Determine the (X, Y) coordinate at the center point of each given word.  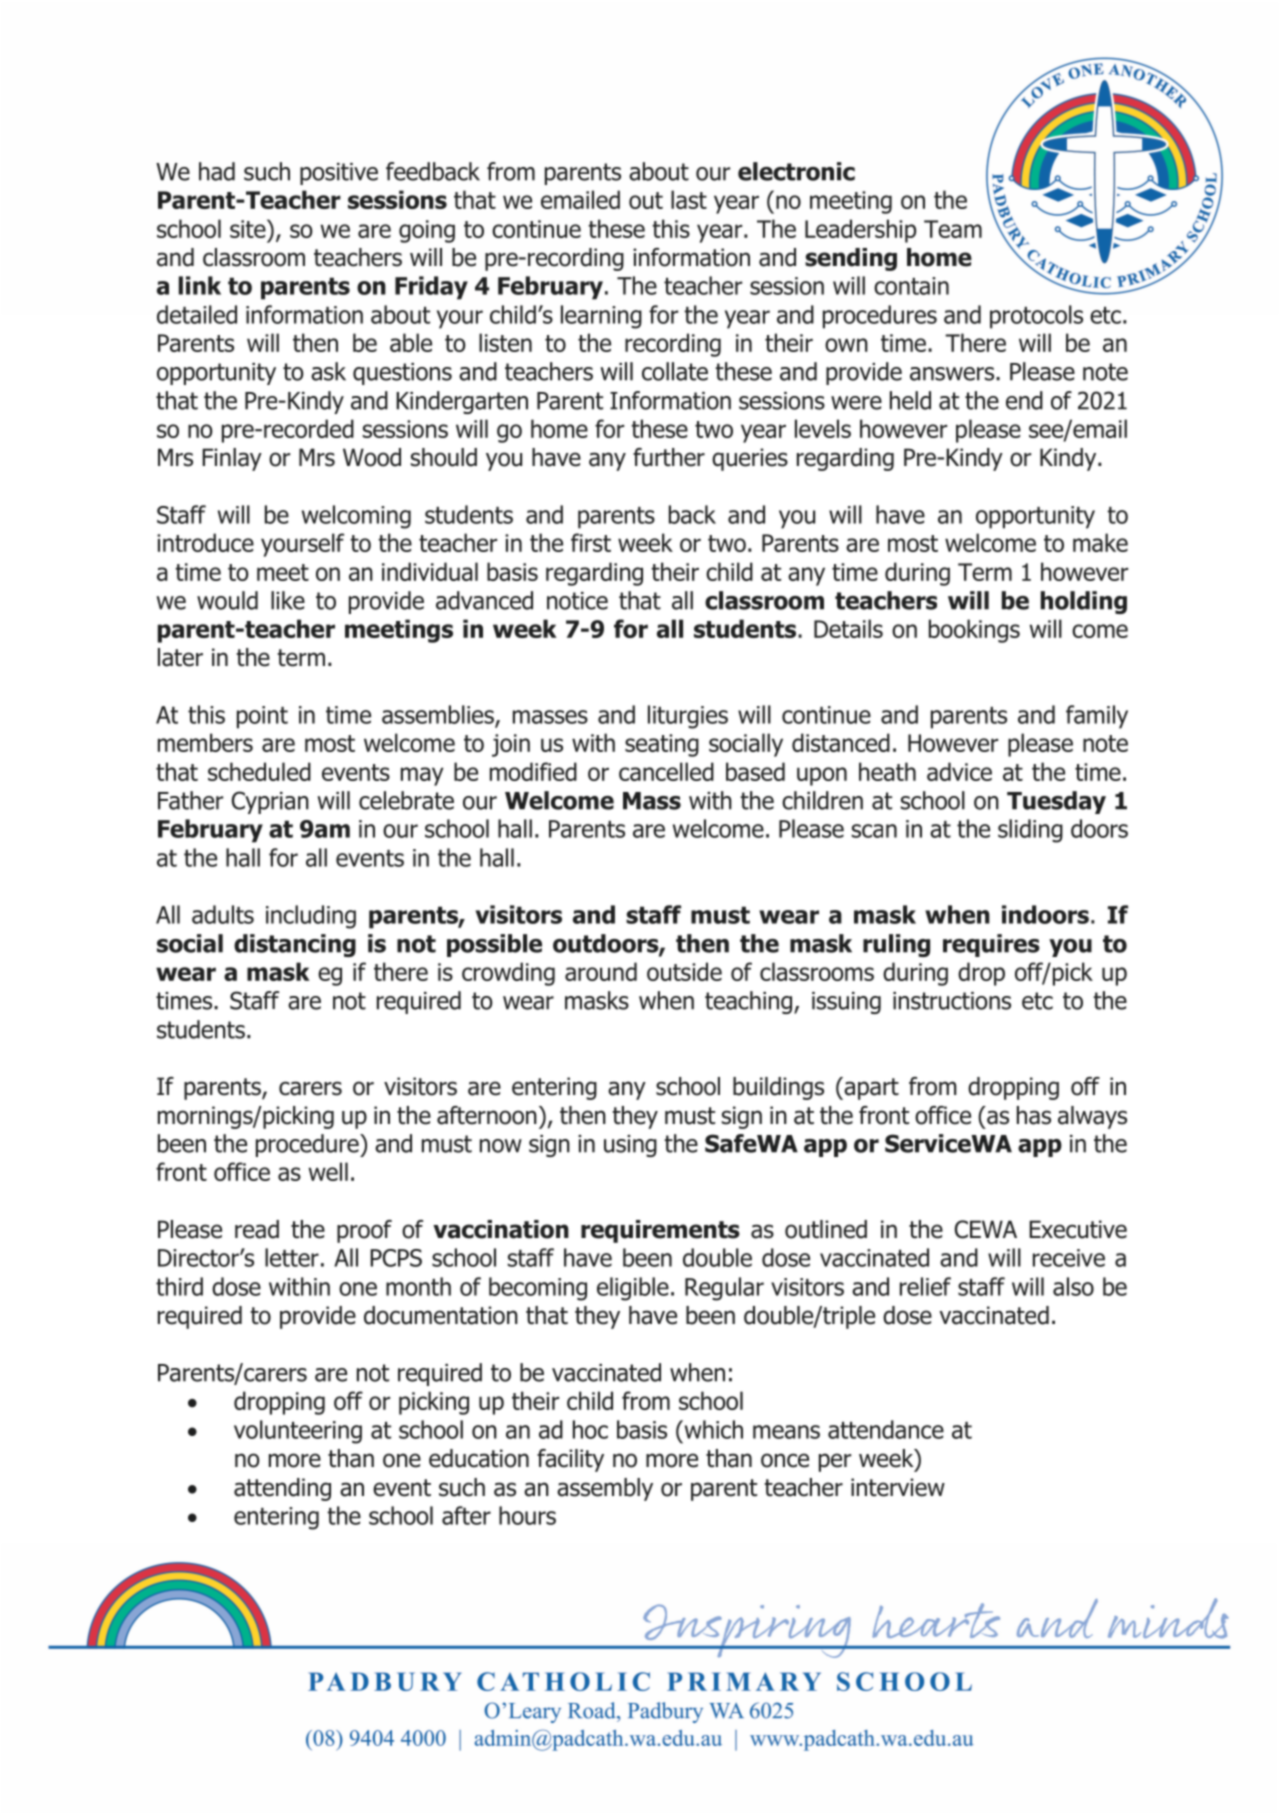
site (249, 228)
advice (959, 771)
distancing (295, 945)
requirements (660, 1231)
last (689, 199)
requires (991, 945)
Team (953, 229)
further (669, 457)
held (910, 400)
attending (282, 1489)
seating (662, 745)
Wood (372, 457)
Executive (1078, 1229)
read (257, 1229)
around (601, 971)
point (262, 717)
